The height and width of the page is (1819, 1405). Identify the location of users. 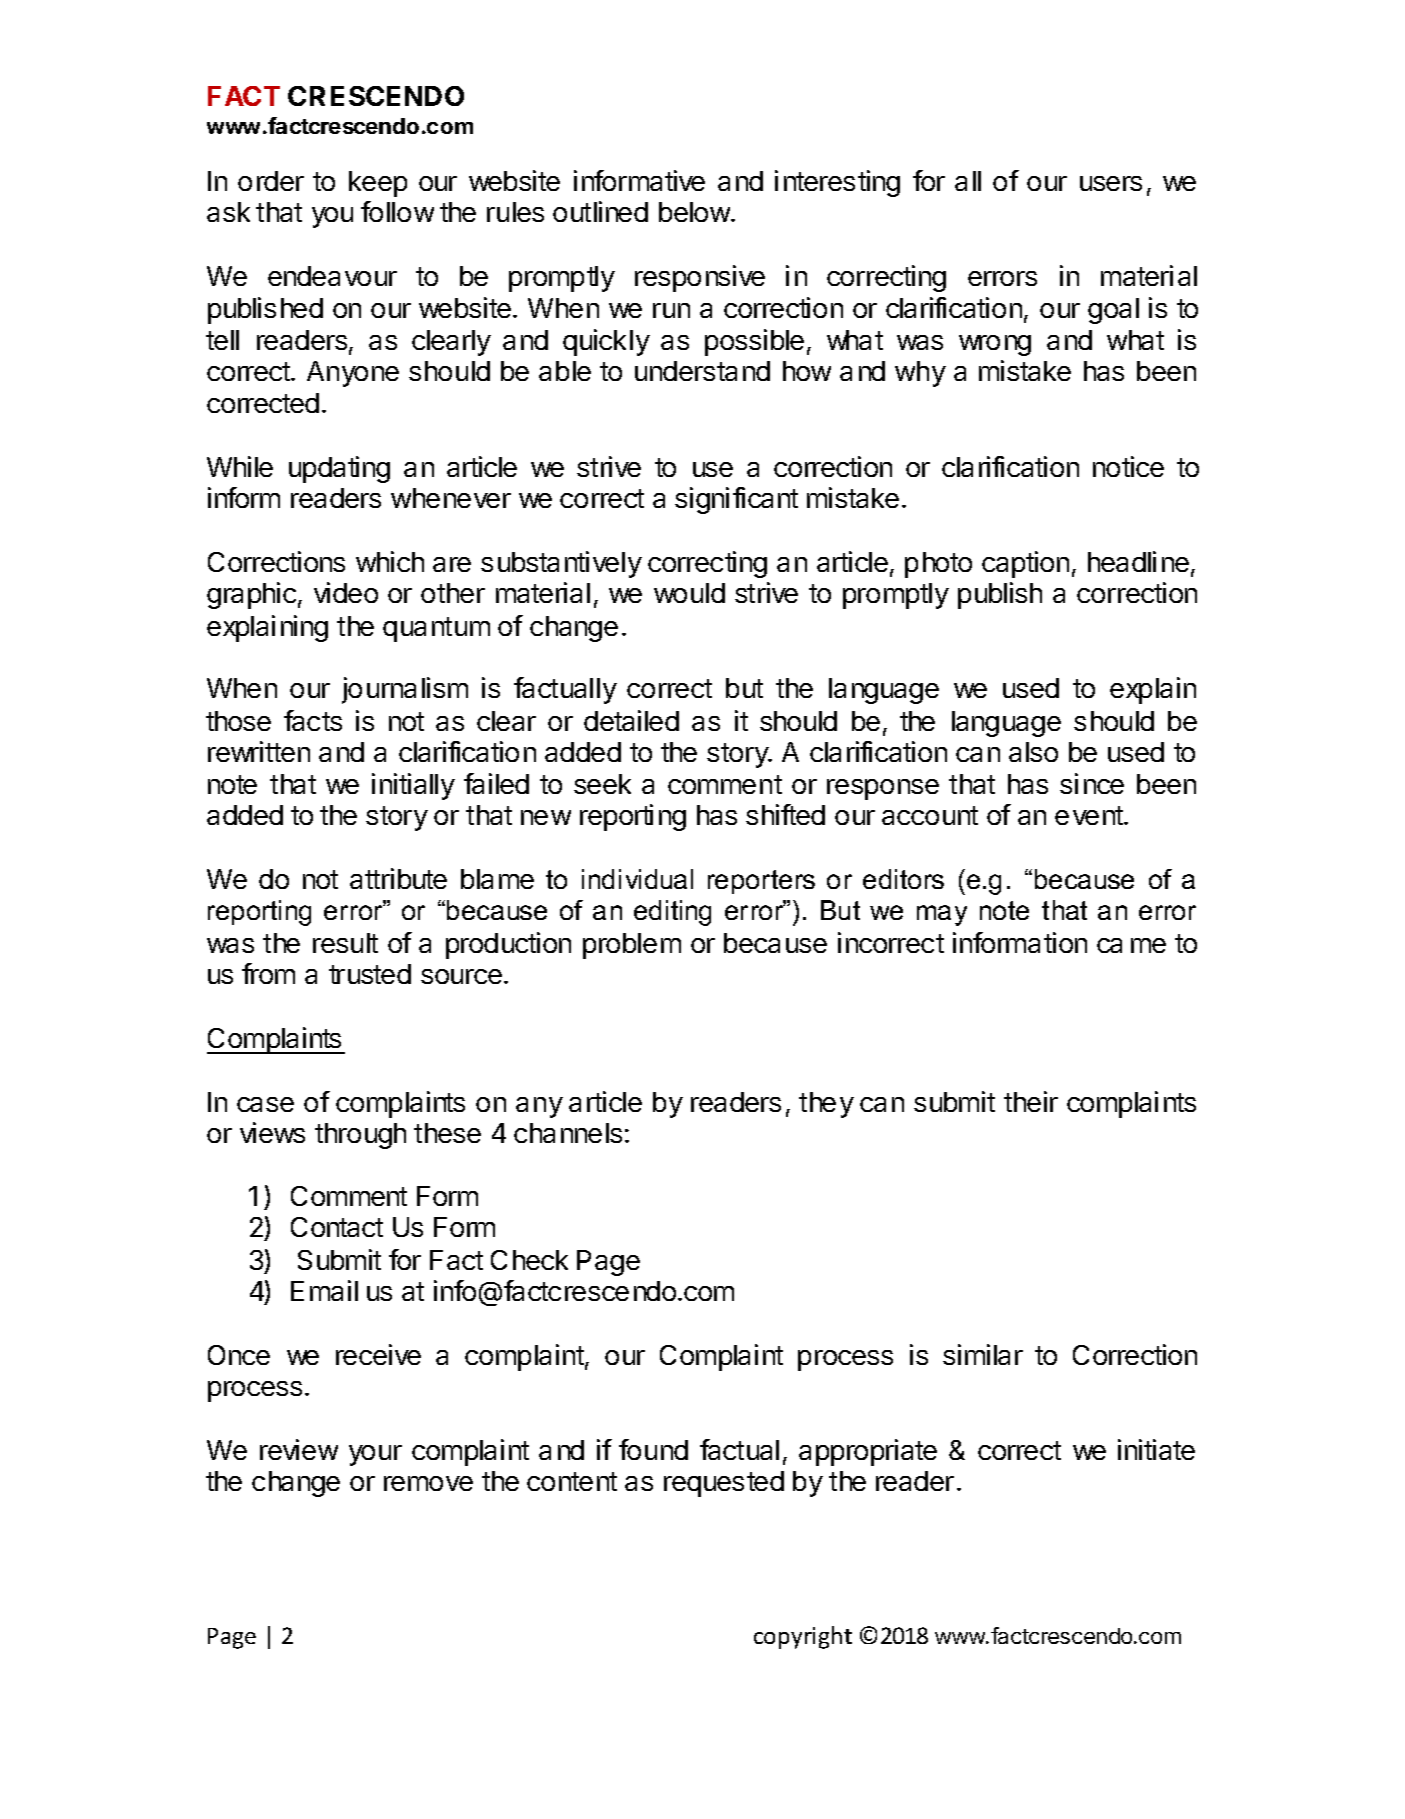
(1111, 183).
